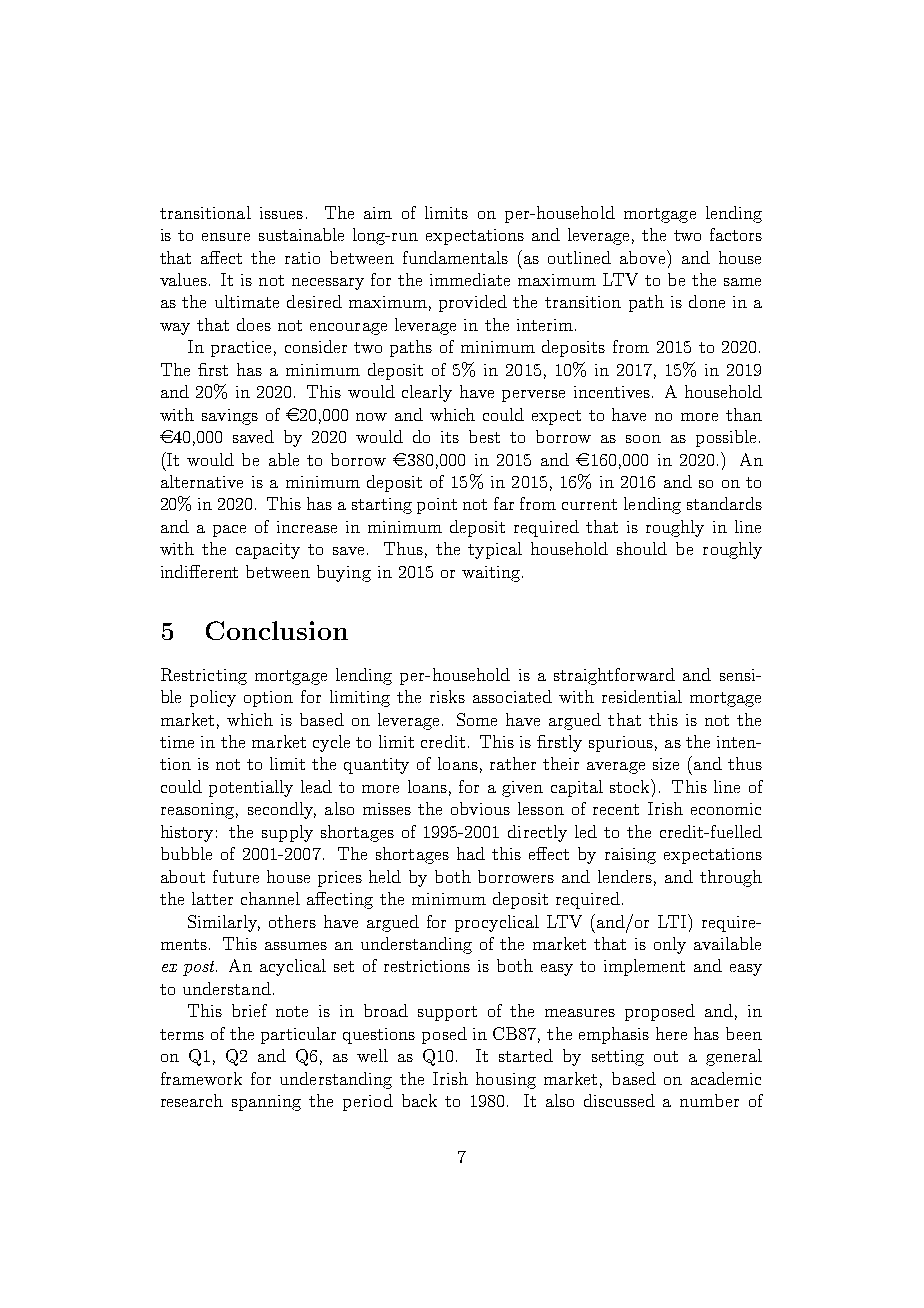 The image size is (924, 1308). What do you see at coordinates (204, 676) in the screenshot?
I see `Restricting` at bounding box center [204, 676].
